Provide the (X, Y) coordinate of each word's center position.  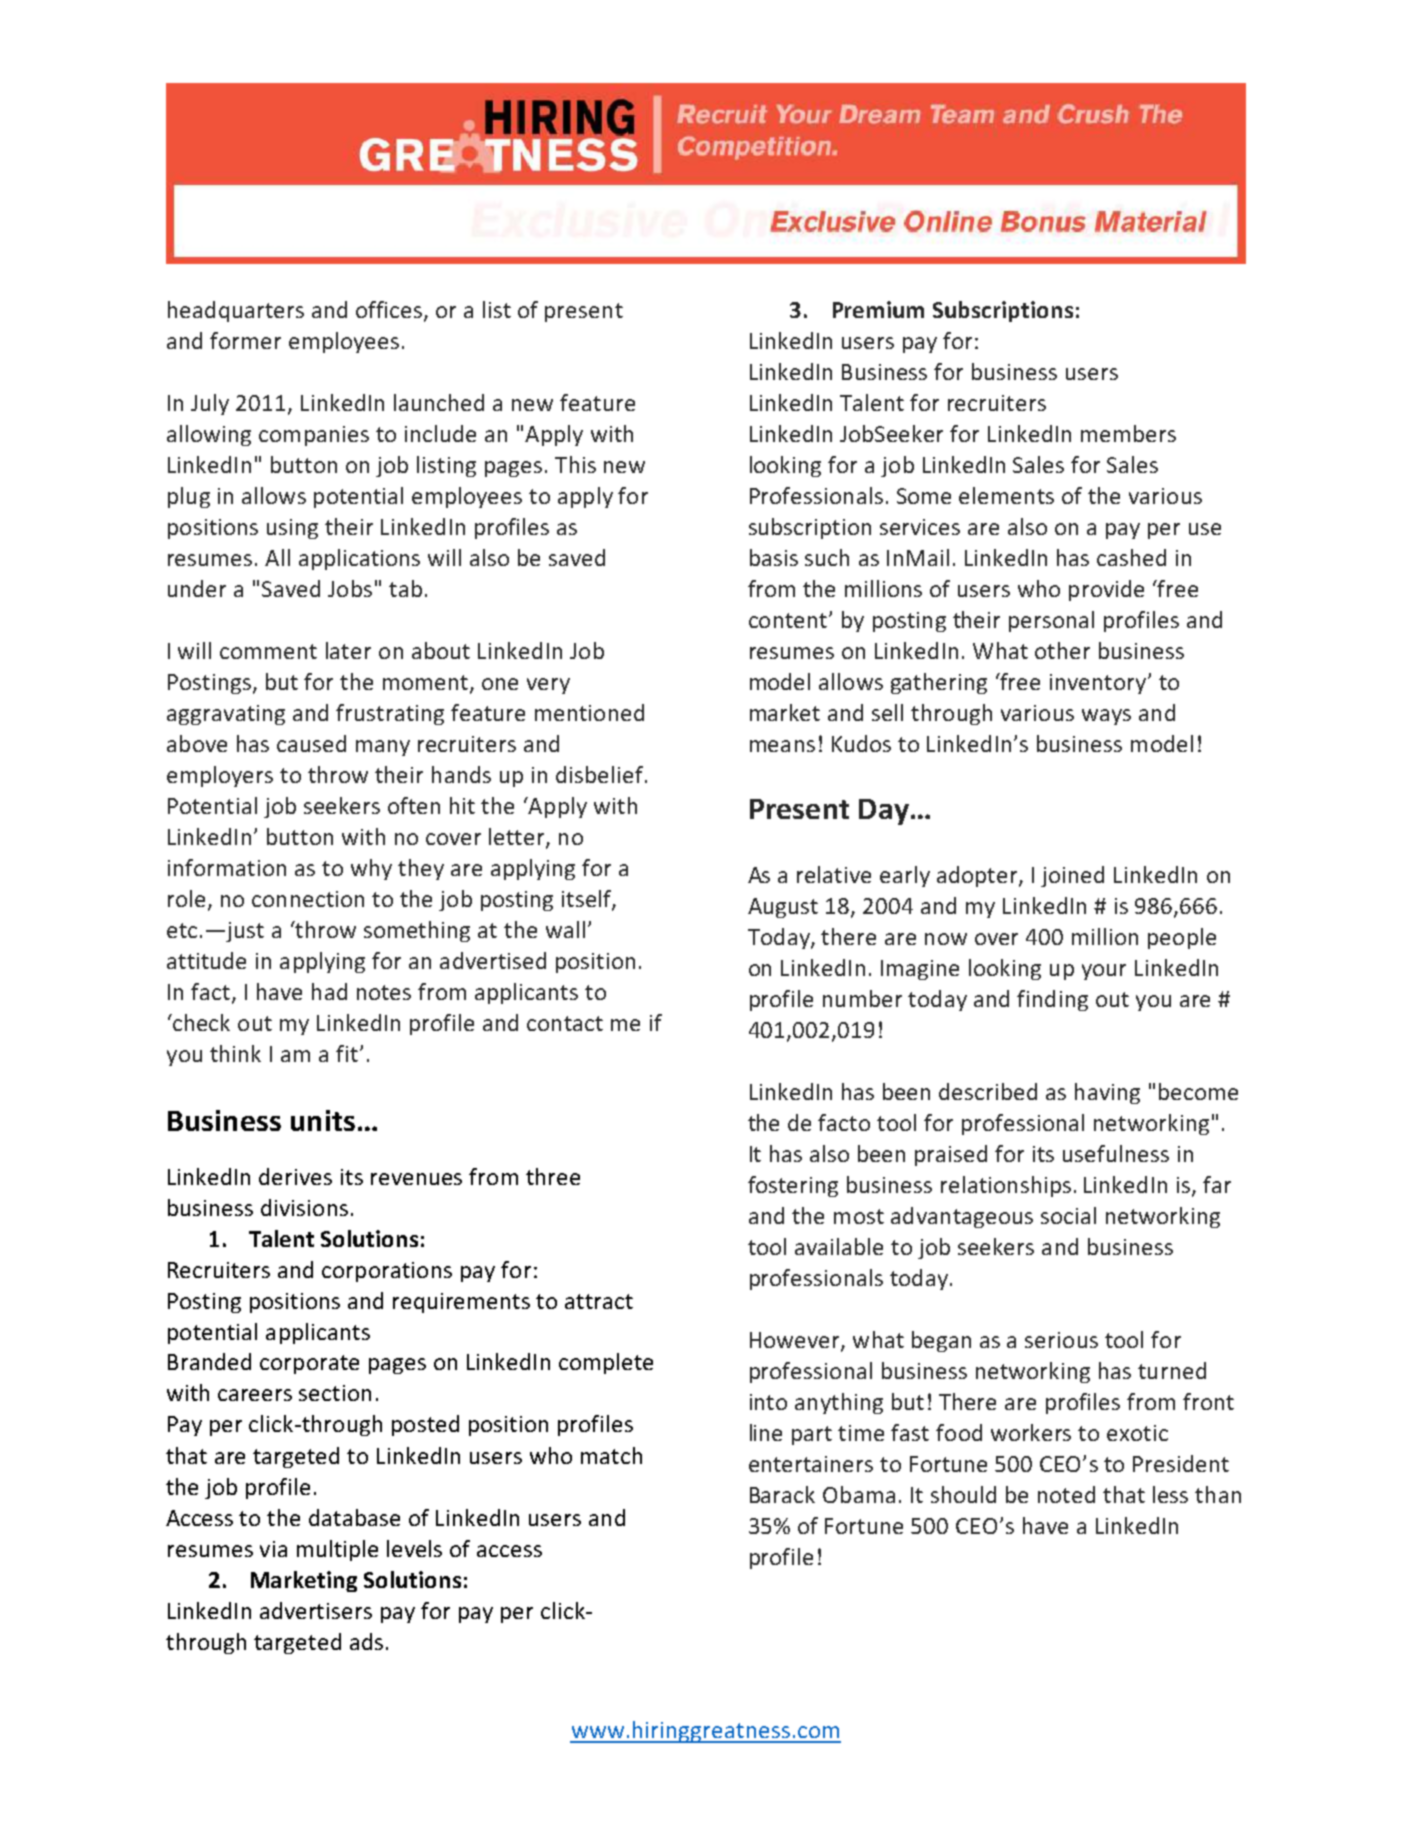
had (329, 991)
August (783, 908)
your (1104, 972)
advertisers (316, 1610)
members (1128, 433)
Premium (878, 309)
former (245, 340)
